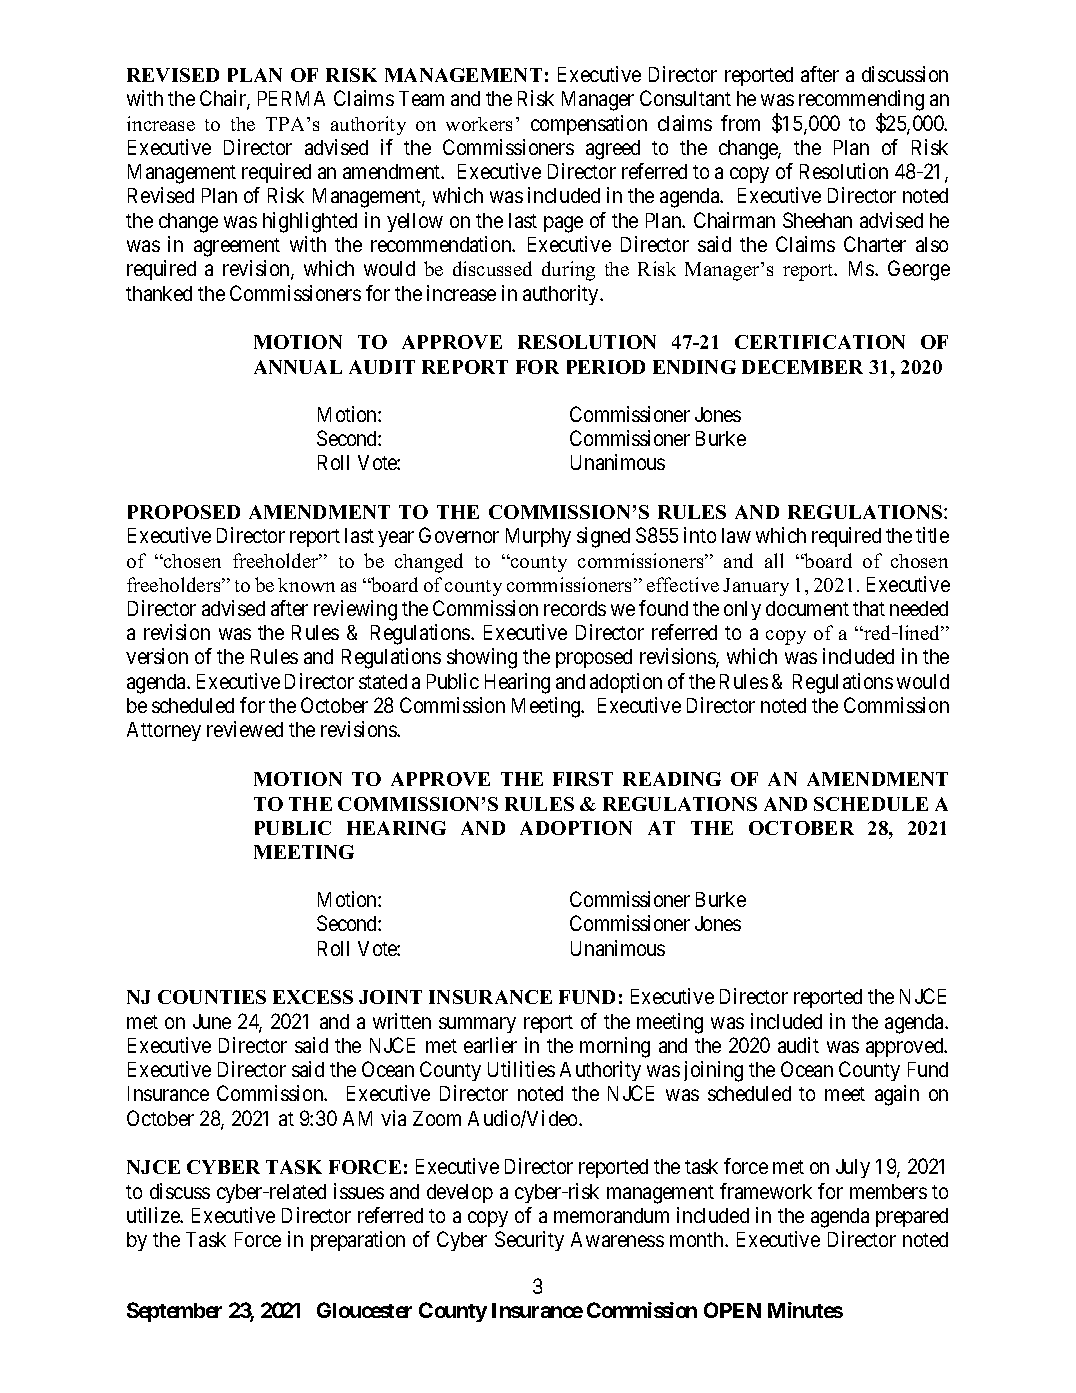  What do you see at coordinates (529, 1241) in the page?
I see `Security` at bounding box center [529, 1241].
